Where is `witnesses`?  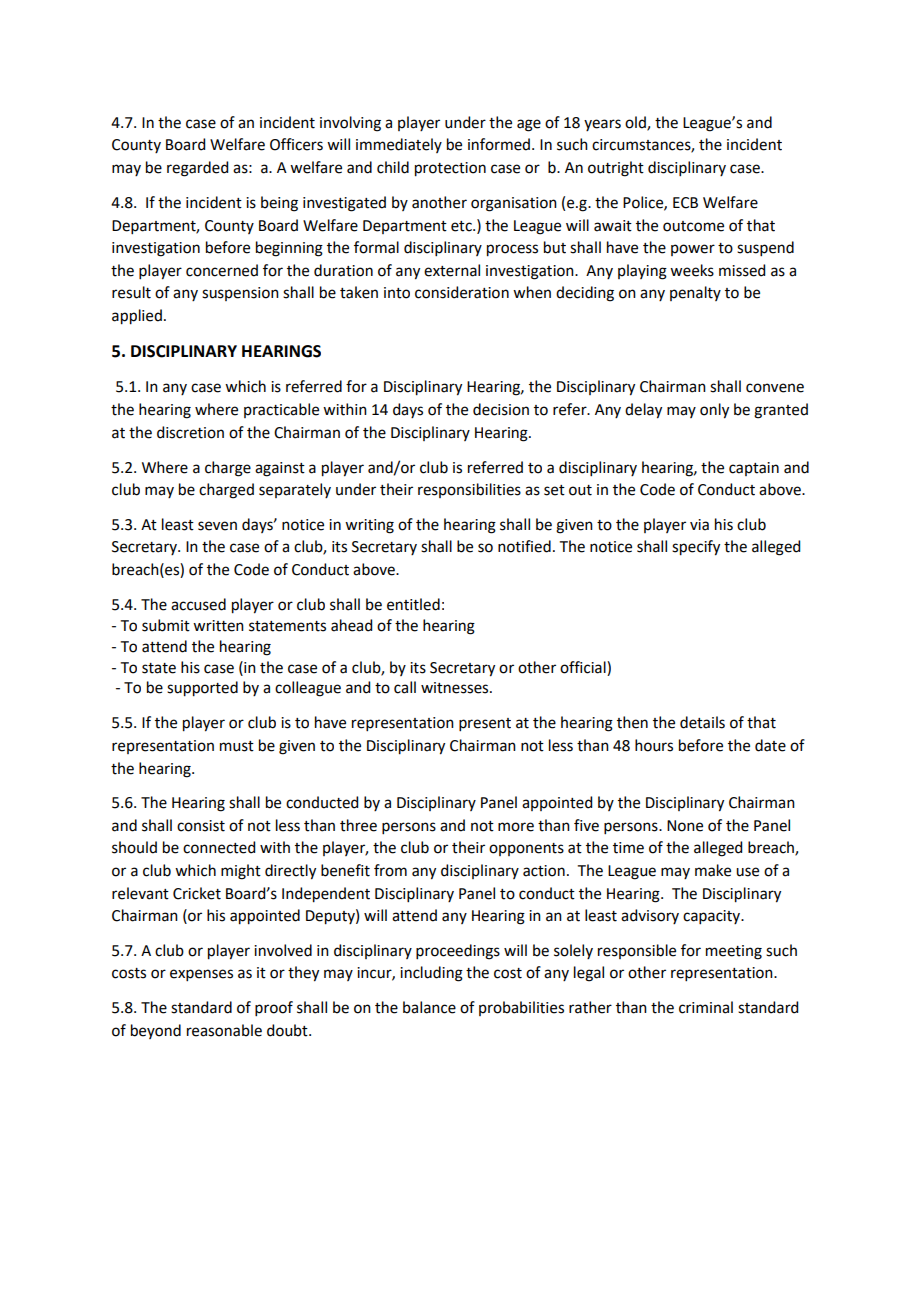
witnesses is located at coordinates (456, 688).
